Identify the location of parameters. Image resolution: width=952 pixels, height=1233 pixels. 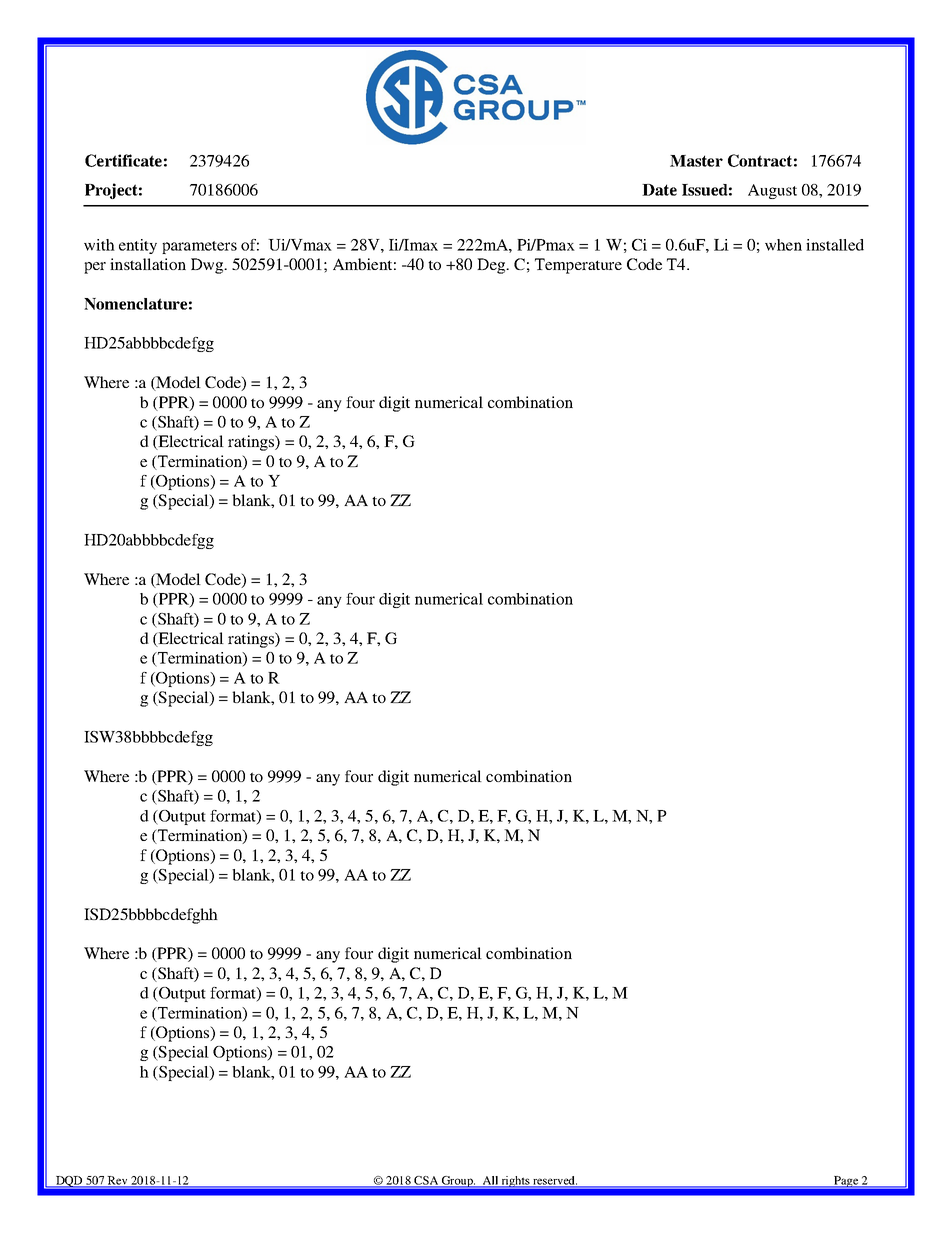
(199, 247).
